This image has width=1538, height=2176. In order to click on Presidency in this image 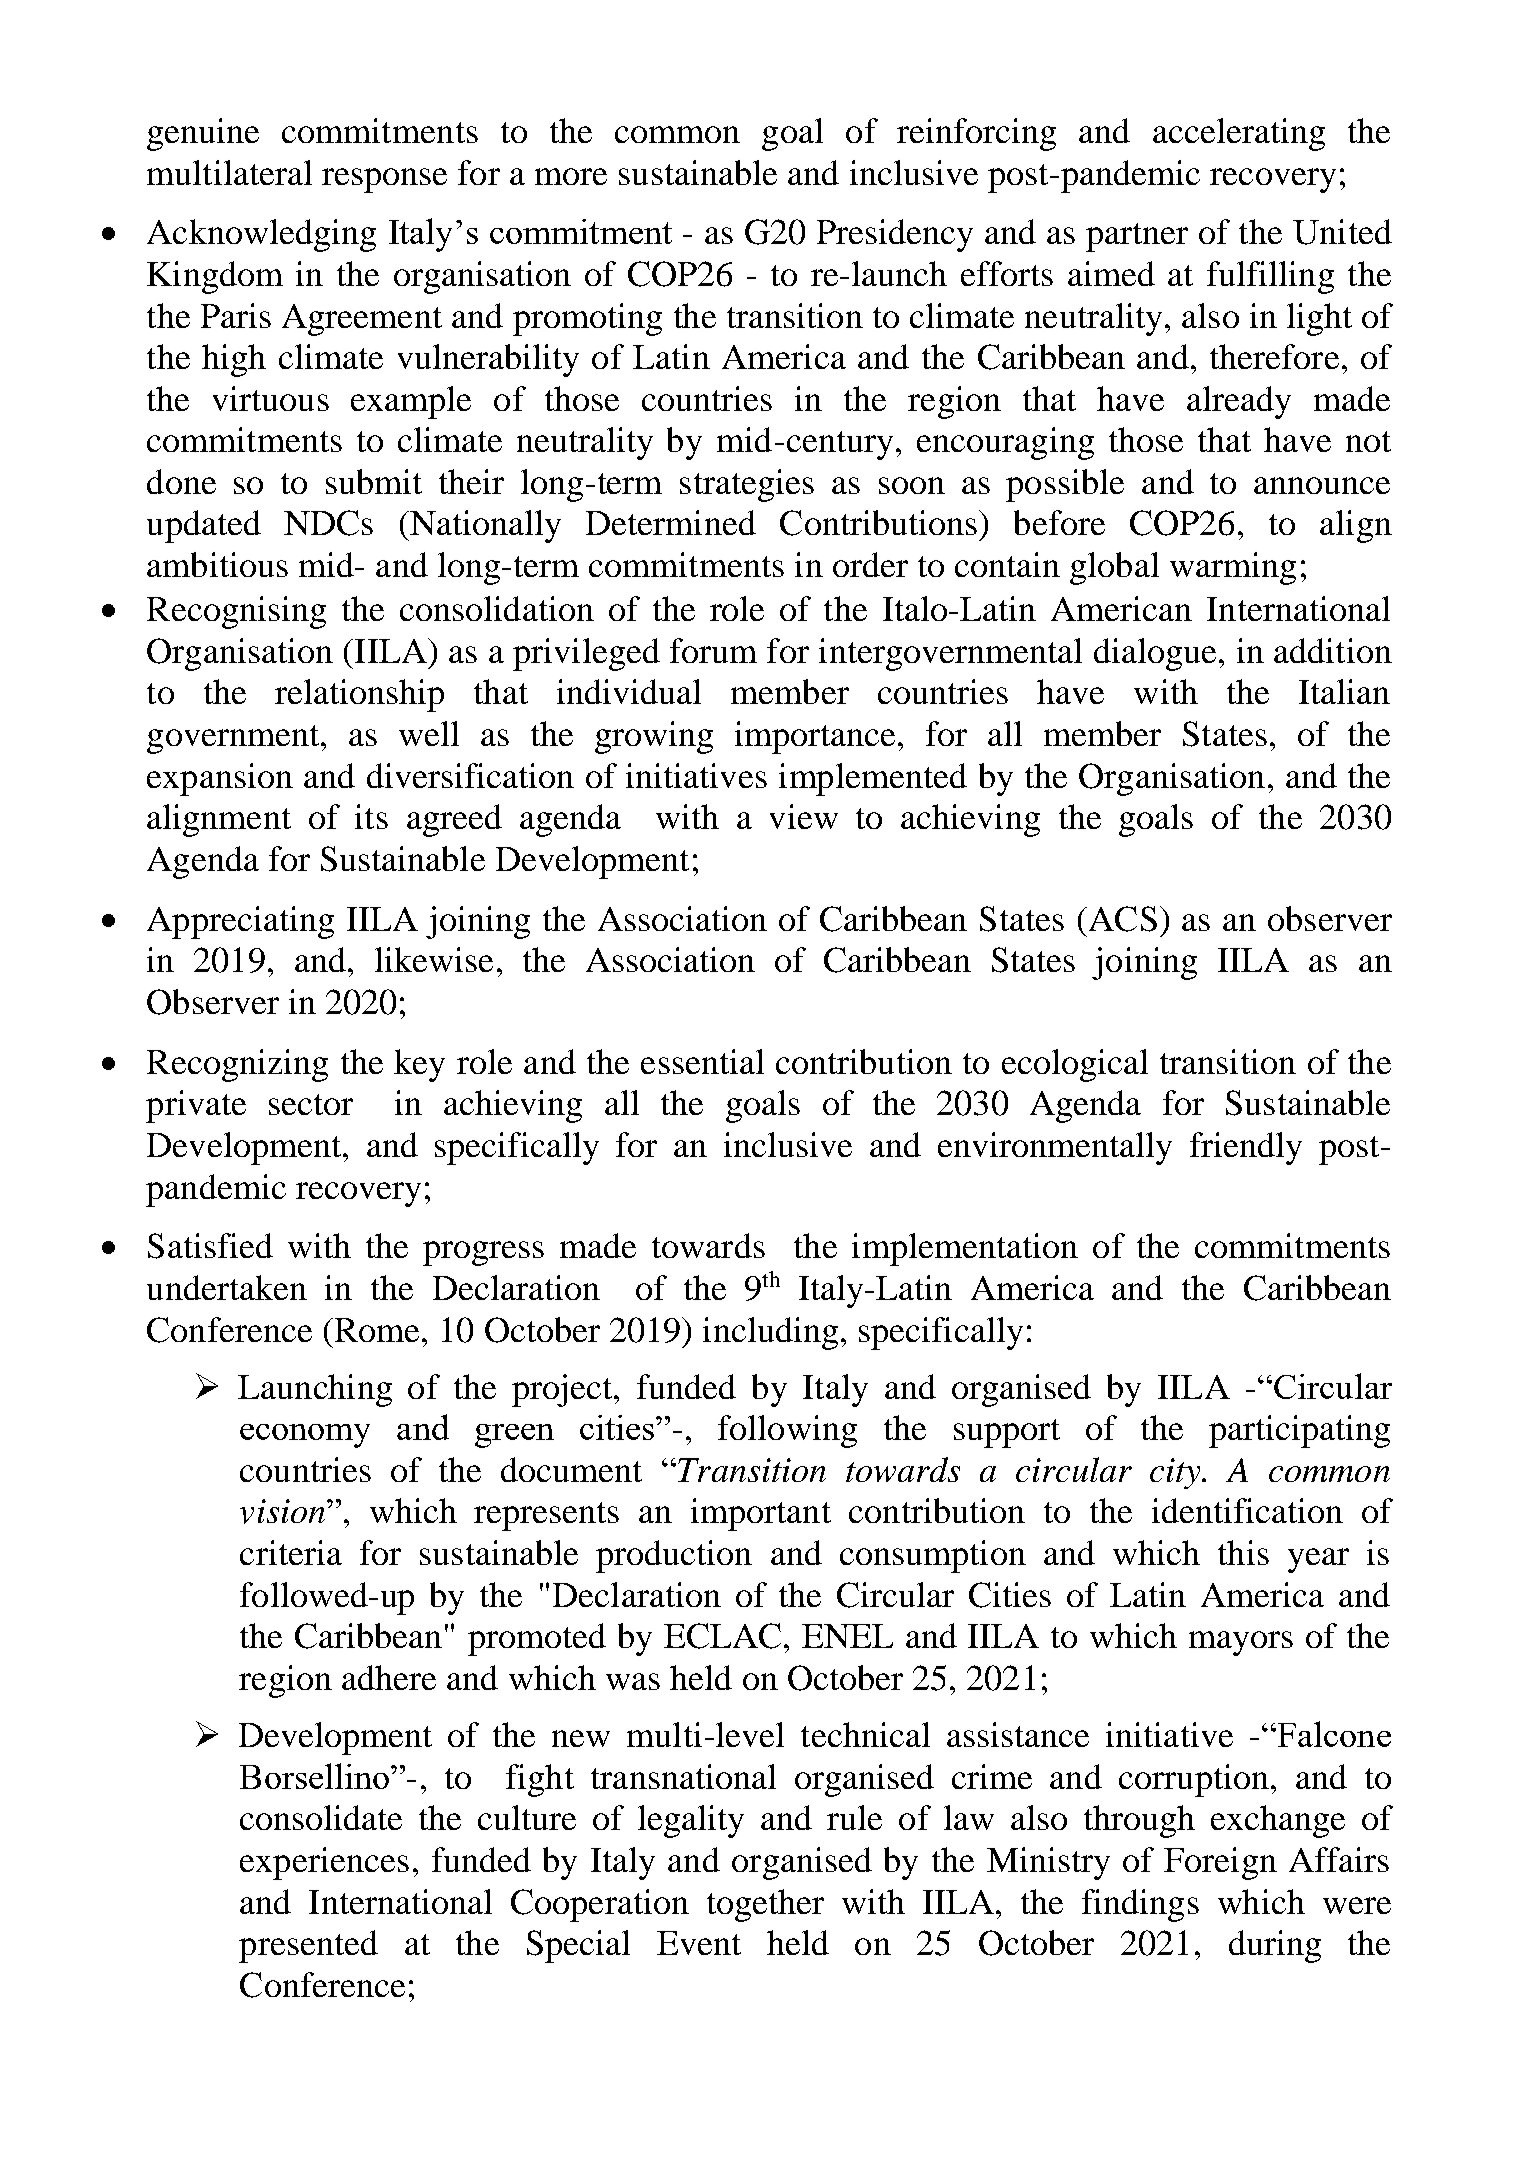, I will do `click(895, 235)`.
